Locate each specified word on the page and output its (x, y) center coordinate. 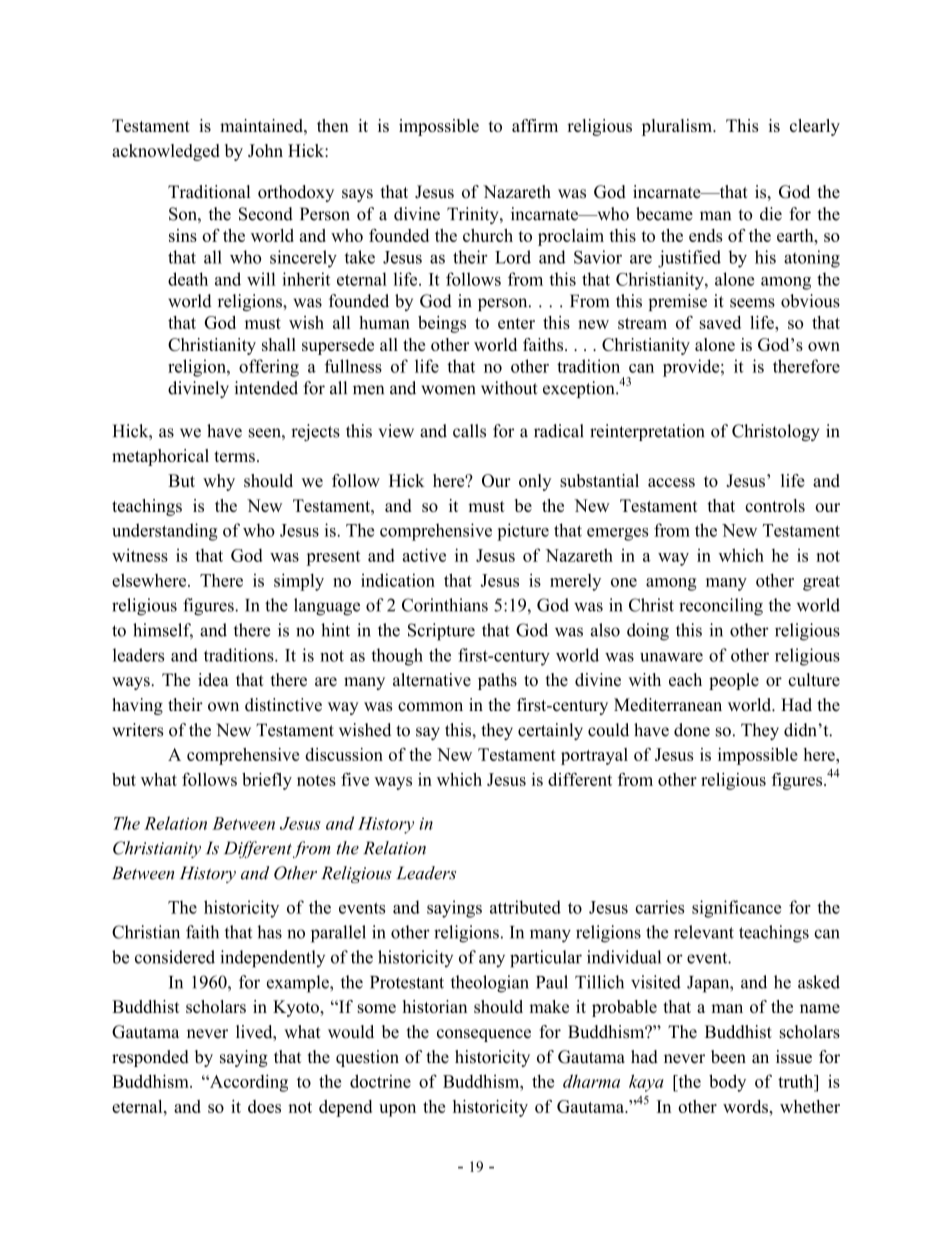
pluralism (678, 127)
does (264, 1106)
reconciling (721, 607)
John (265, 150)
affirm (535, 125)
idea (213, 680)
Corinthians (445, 605)
